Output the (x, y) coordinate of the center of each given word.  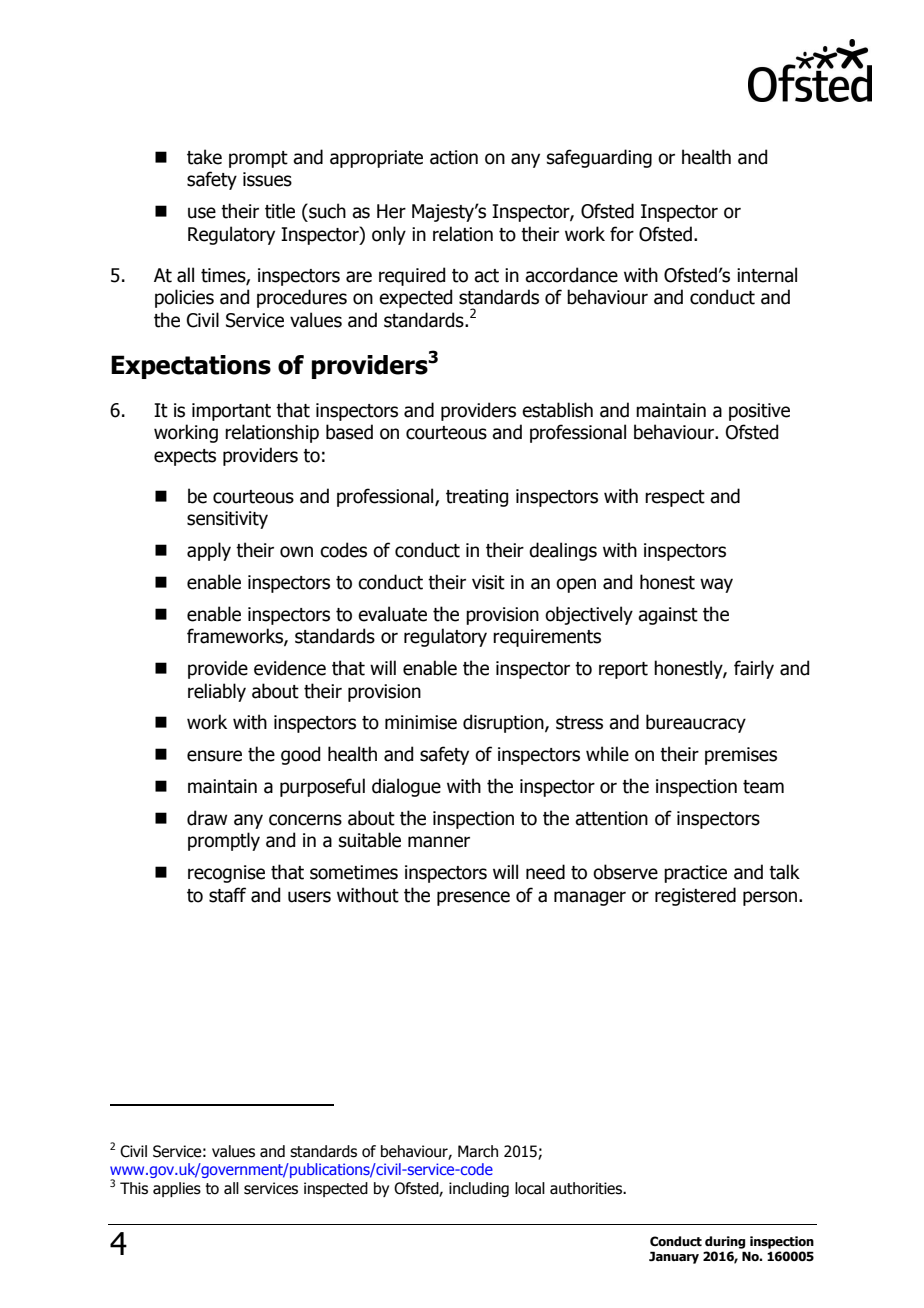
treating (477, 498)
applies (177, 1189)
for (622, 234)
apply (209, 551)
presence (473, 898)
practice (695, 874)
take (204, 157)
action (454, 157)
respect (675, 498)
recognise (226, 874)
